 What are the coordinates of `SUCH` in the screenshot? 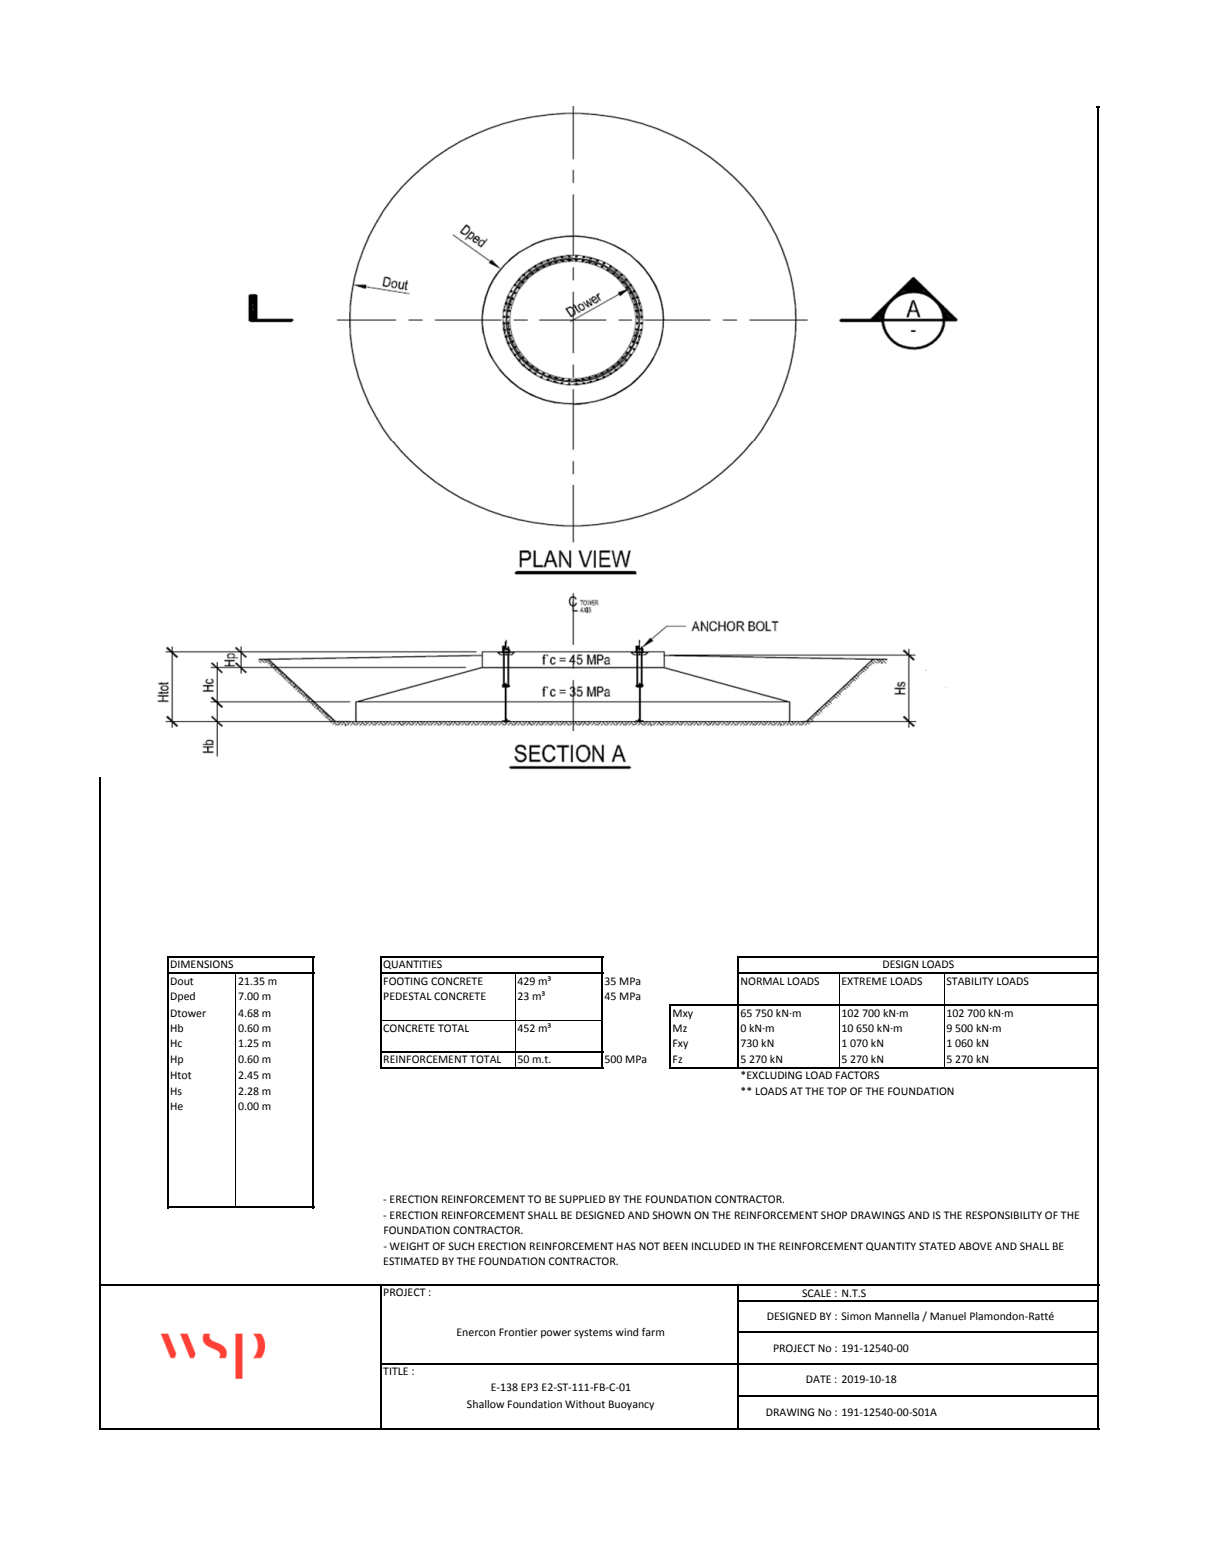 It's located at (461, 1246).
